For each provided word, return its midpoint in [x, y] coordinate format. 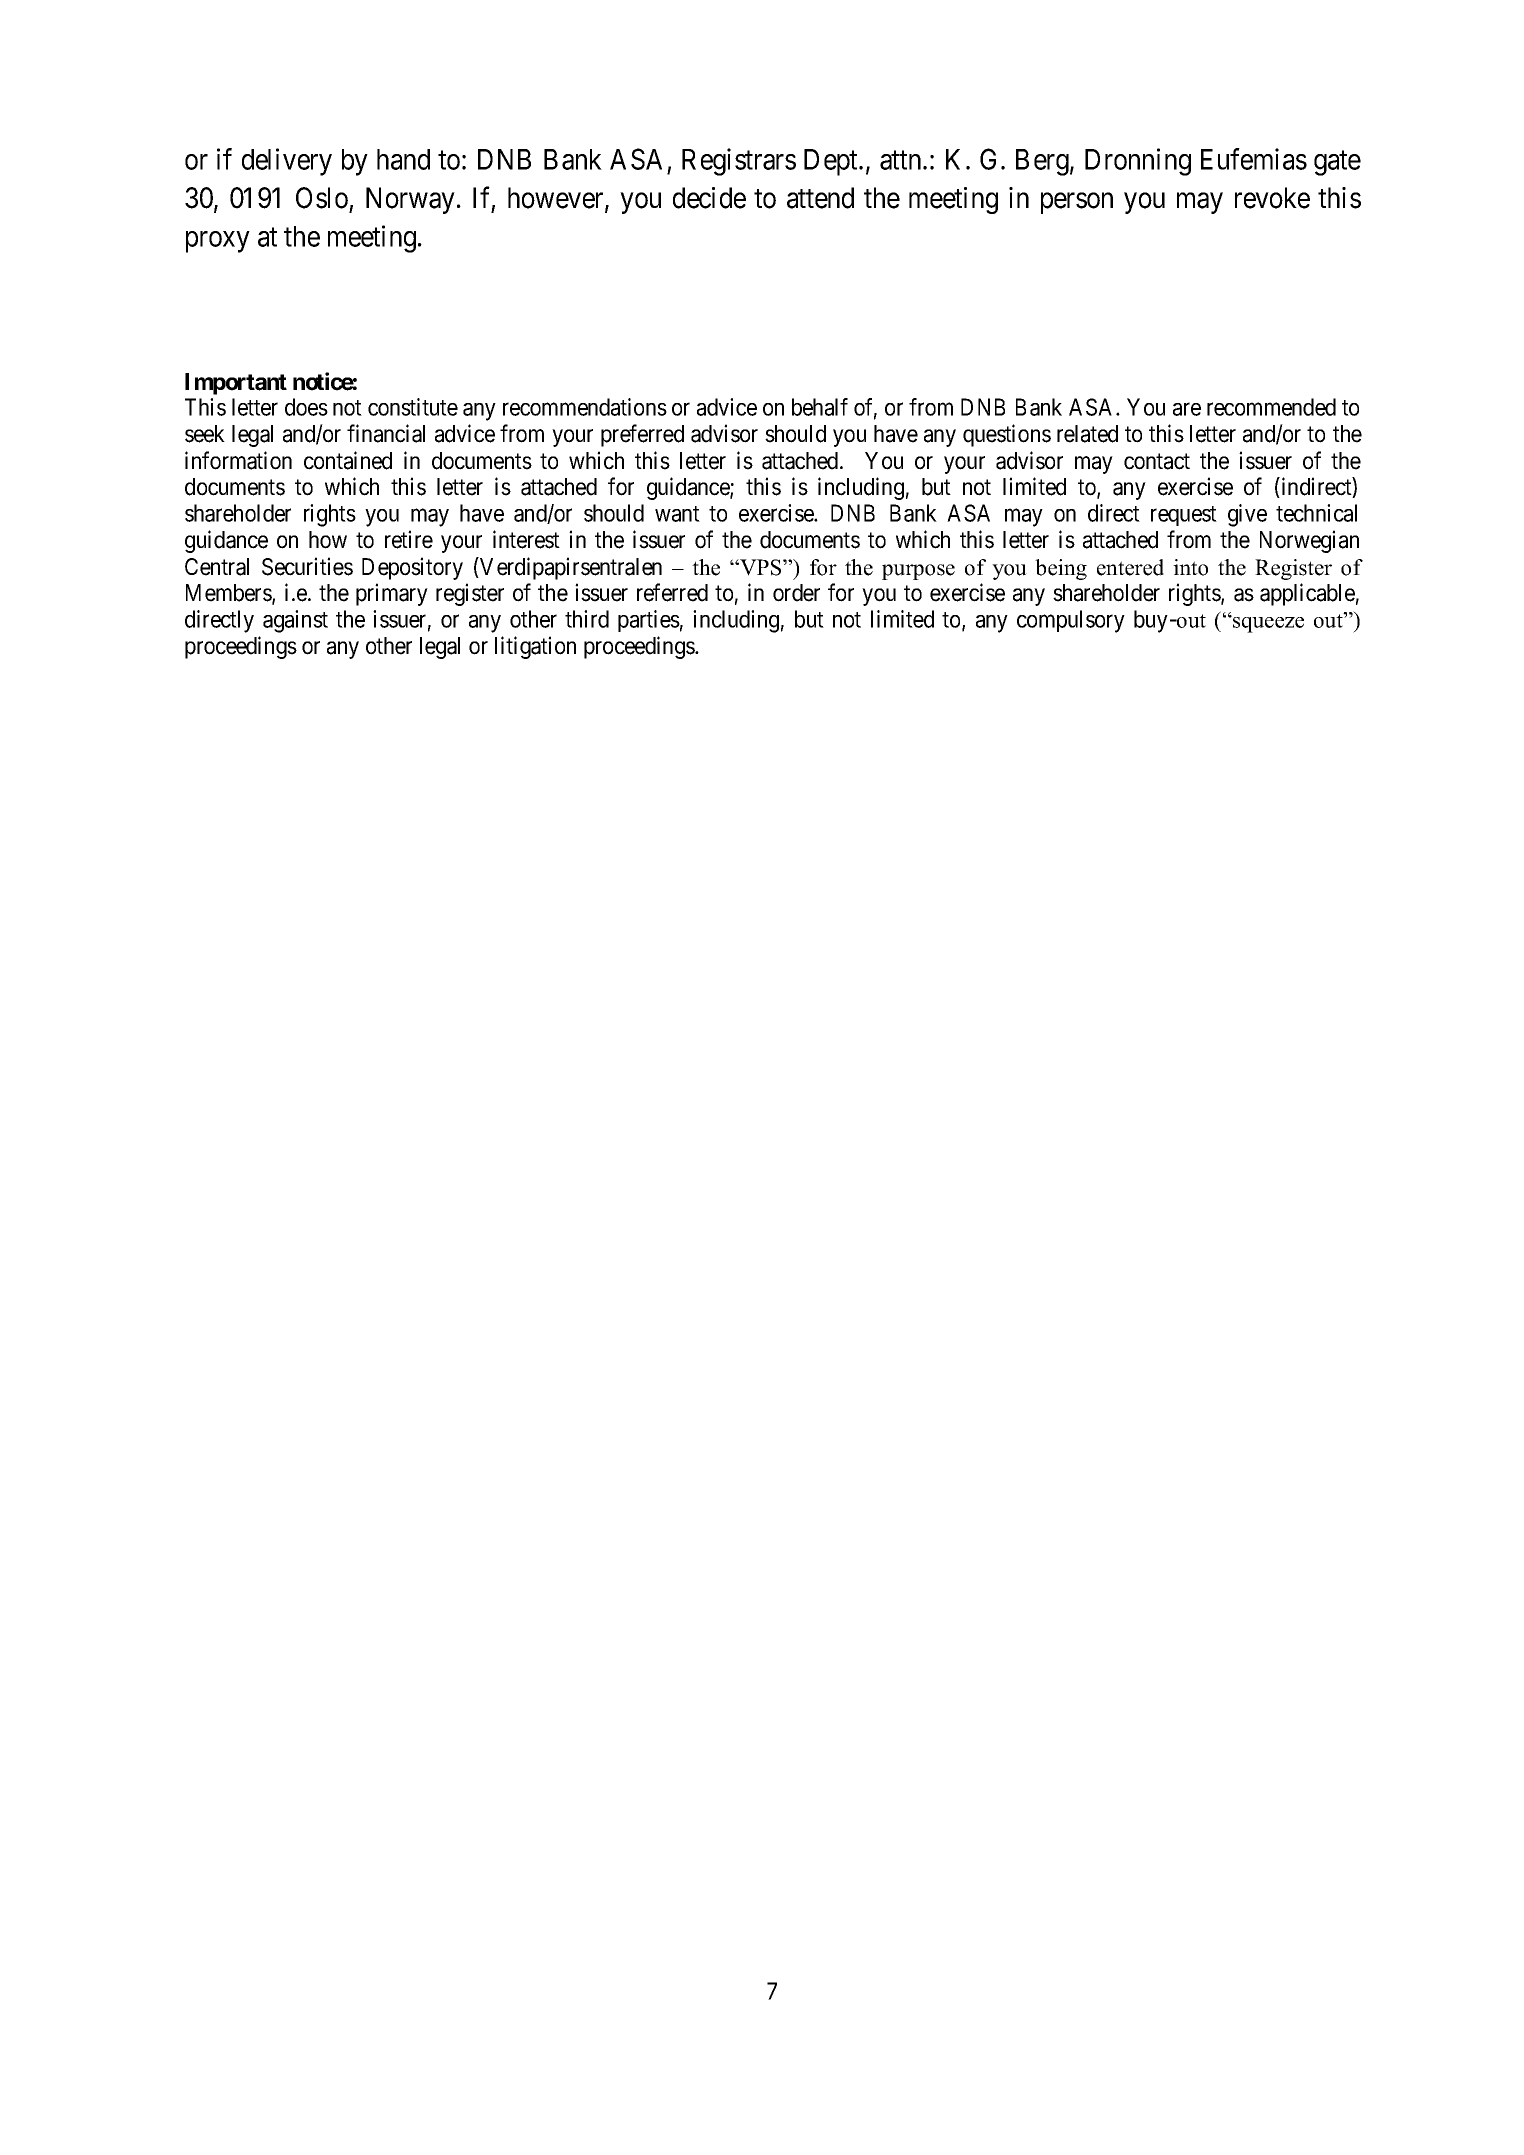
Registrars [739, 162]
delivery [287, 162]
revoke [1272, 198]
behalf [820, 407]
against [295, 621]
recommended [1271, 407]
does [306, 407]
